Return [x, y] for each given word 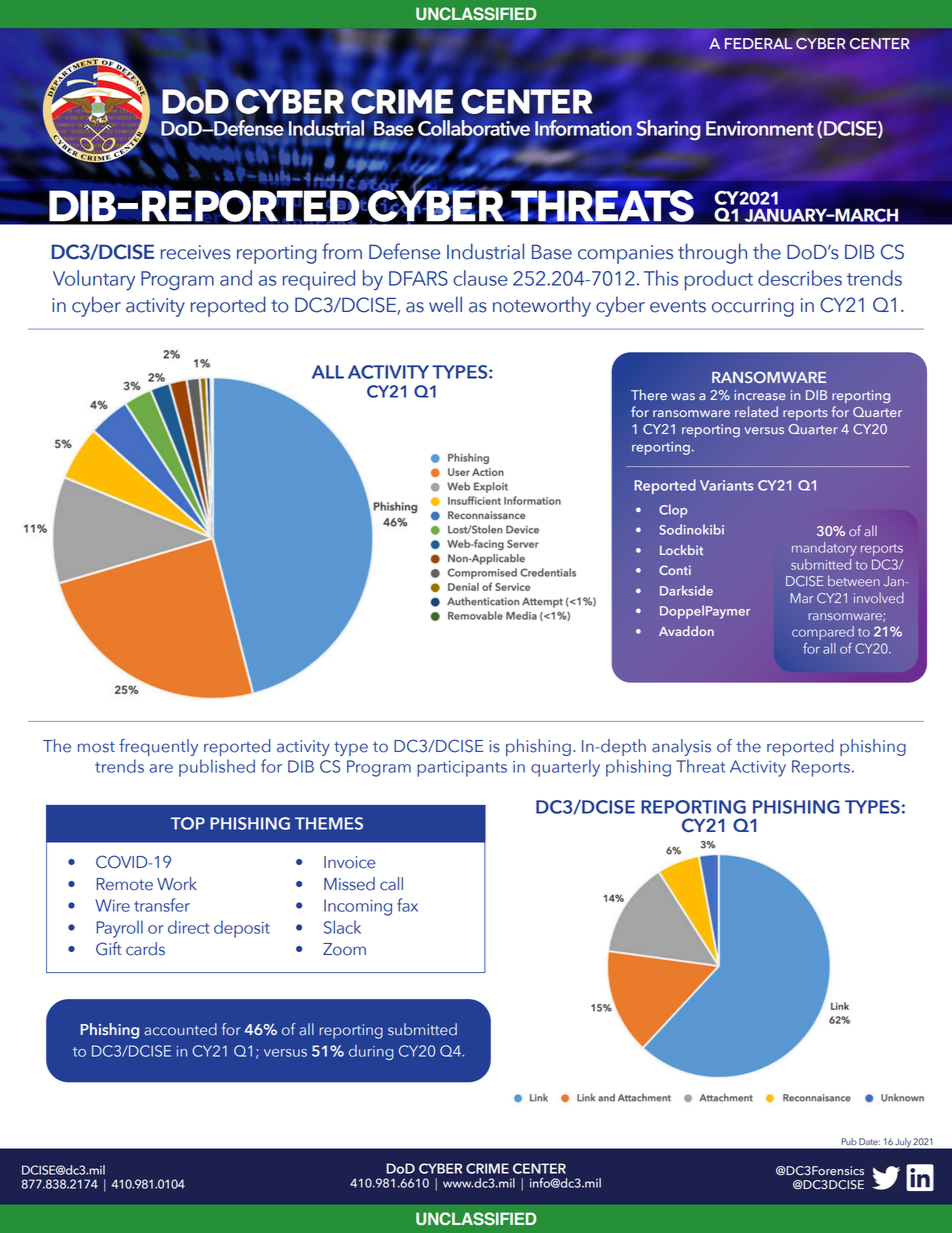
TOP [188, 823]
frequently [158, 747]
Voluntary [94, 280]
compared [823, 633]
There [649, 394]
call [391, 884]
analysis [681, 747]
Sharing [668, 130]
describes [800, 278]
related [756, 411]
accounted [180, 1029]
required [319, 280]
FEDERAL [759, 43]
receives [196, 252]
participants [462, 769]
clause [480, 278]
